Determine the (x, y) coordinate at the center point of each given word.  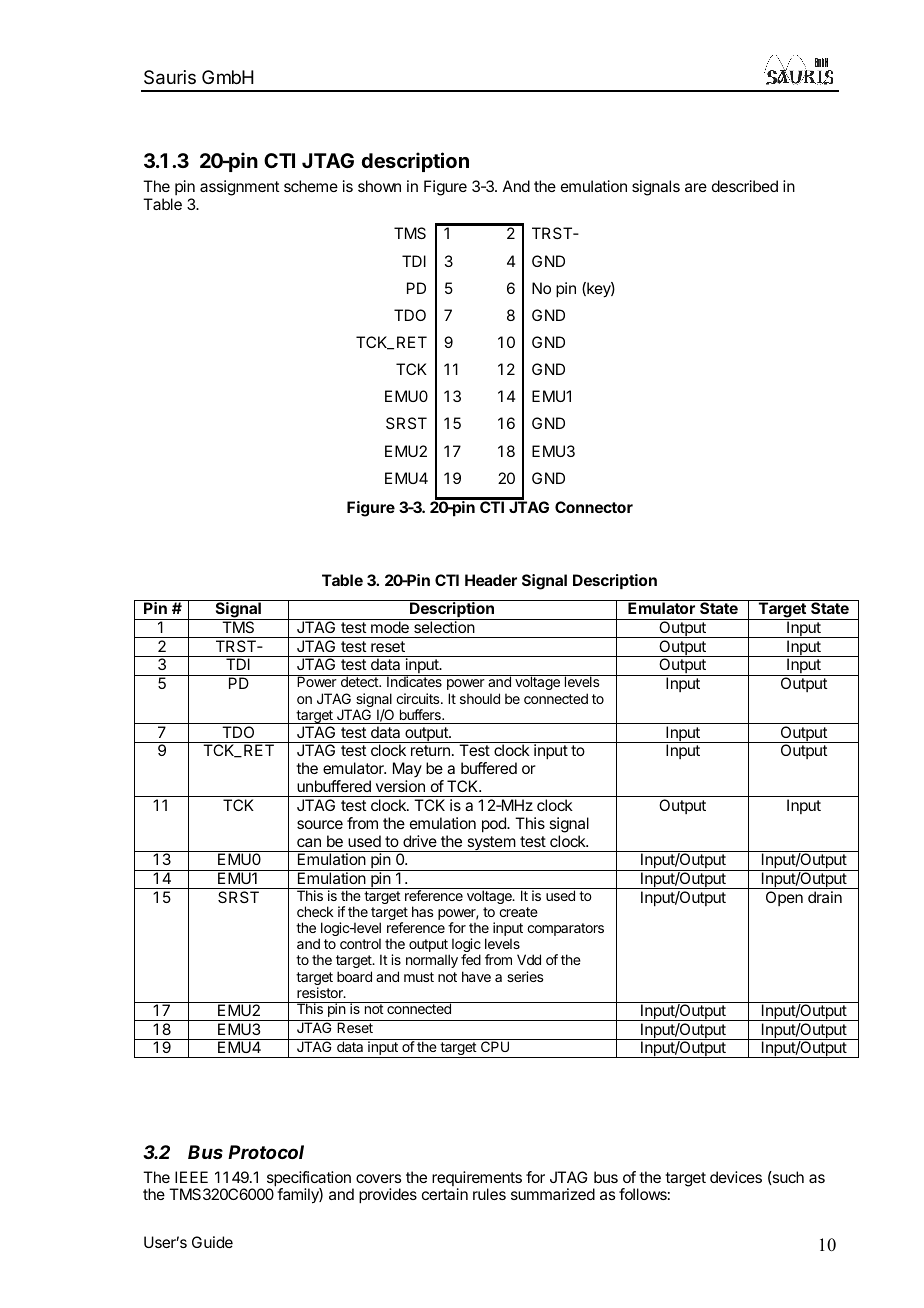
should (480, 698)
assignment (240, 188)
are (696, 187)
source (320, 824)
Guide (212, 1242)
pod (495, 825)
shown (379, 186)
